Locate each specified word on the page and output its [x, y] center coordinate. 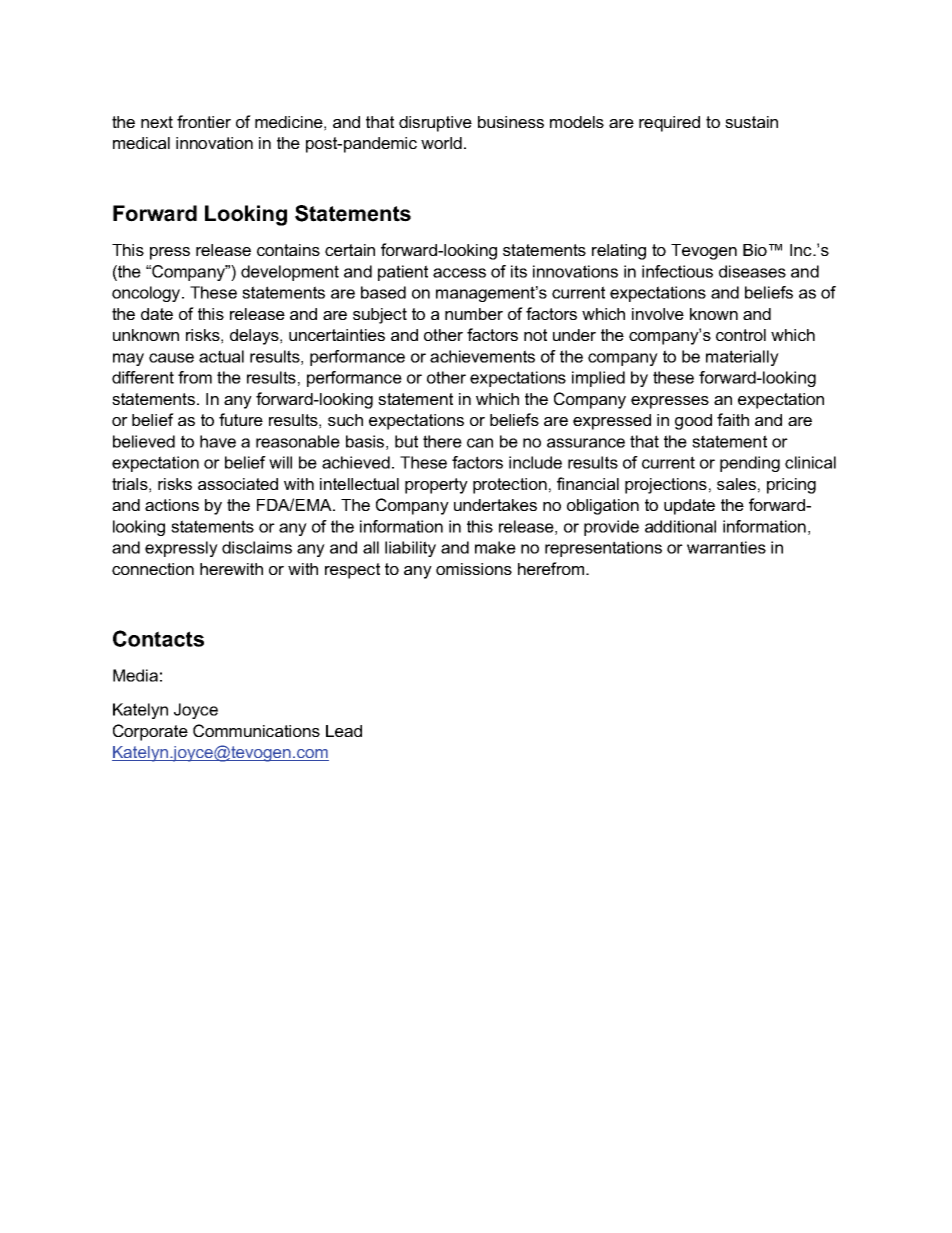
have [218, 441]
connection [153, 569]
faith [733, 419]
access [459, 273]
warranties [726, 547]
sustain [751, 122]
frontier [204, 121]
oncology [147, 294]
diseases [752, 271]
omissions [474, 569]
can [480, 443]
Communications [256, 730]
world [441, 143]
